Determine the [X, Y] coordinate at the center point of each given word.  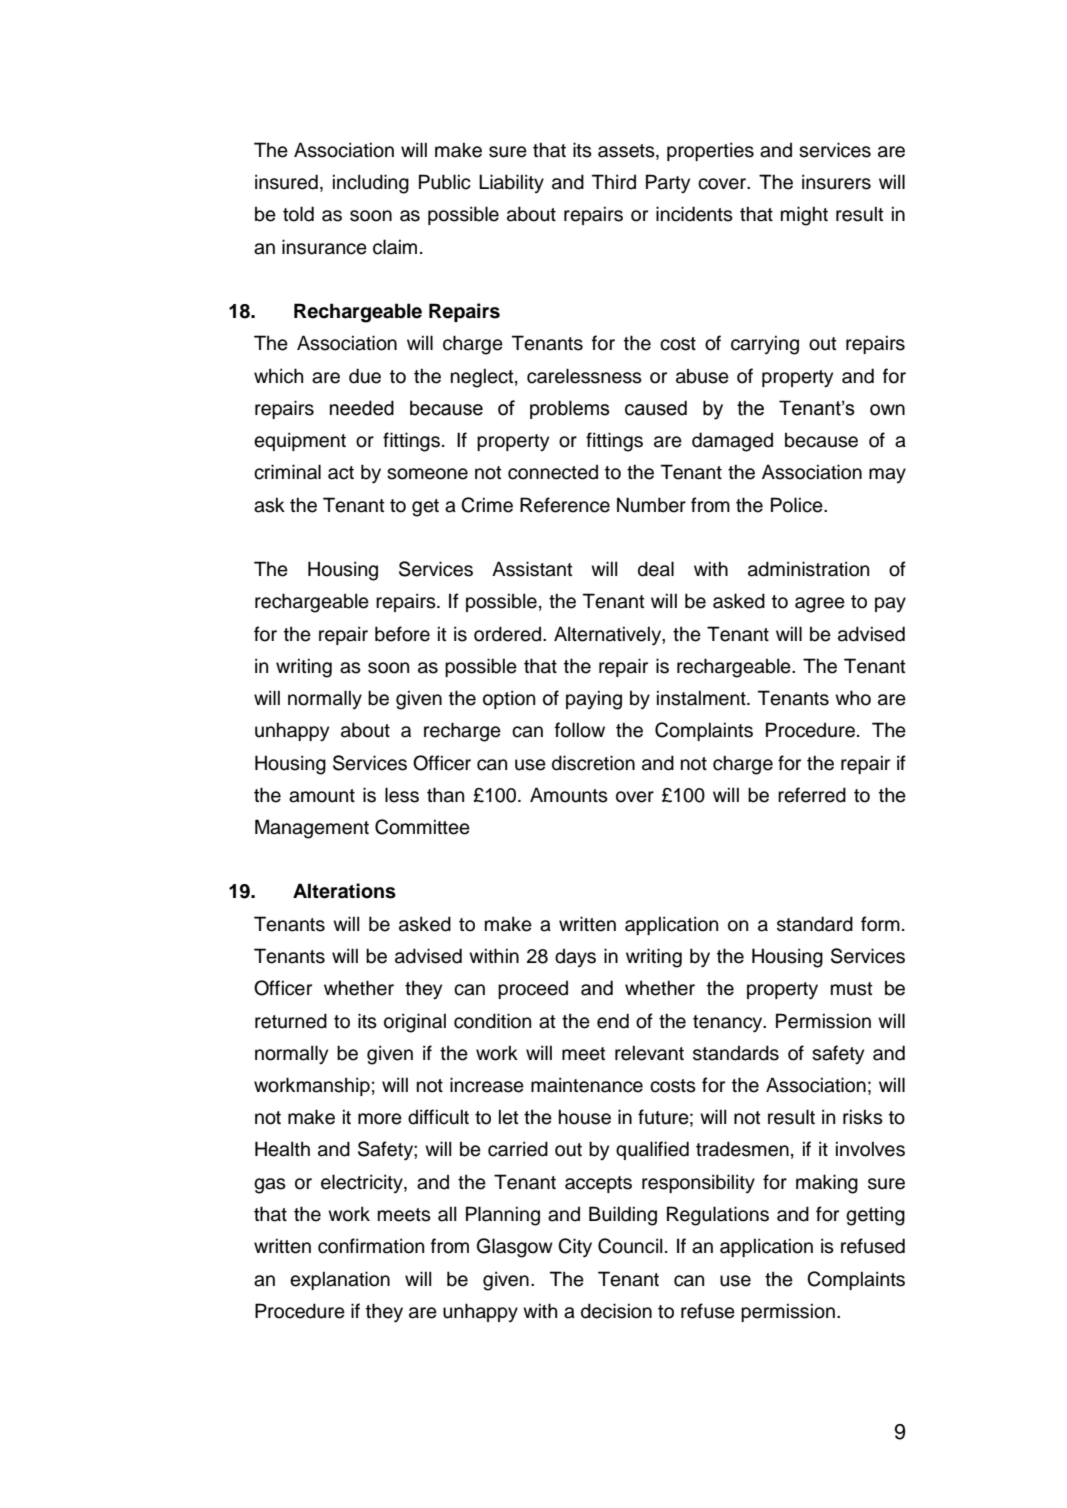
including [371, 184]
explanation [340, 1280]
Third [614, 182]
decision [616, 1311]
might [804, 216]
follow [580, 730]
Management [312, 829]
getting [875, 1216]
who [853, 698]
